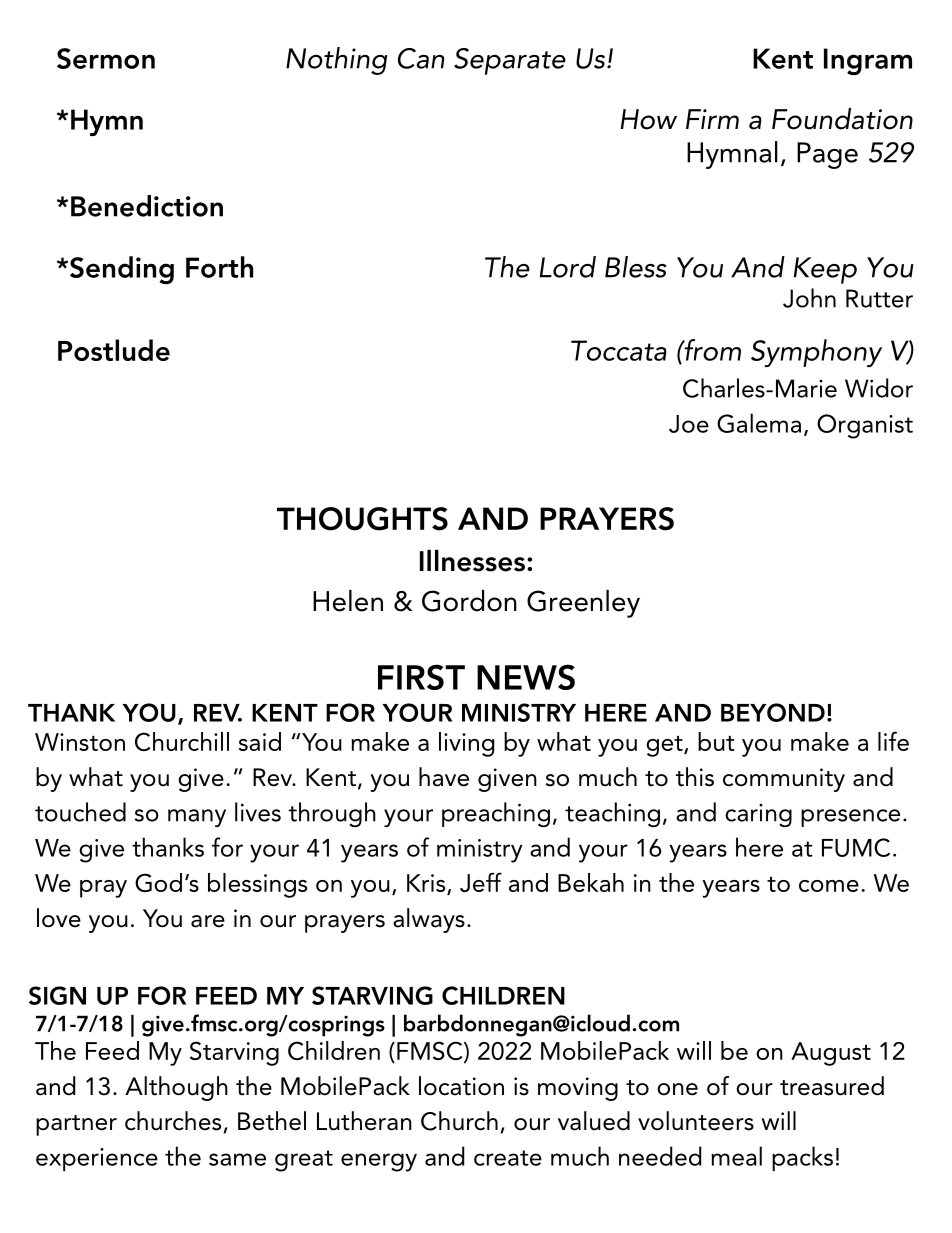 This screenshot has width=952, height=1233. Describe the element at coordinates (348, 601) in the screenshot. I see `Helen` at that location.
